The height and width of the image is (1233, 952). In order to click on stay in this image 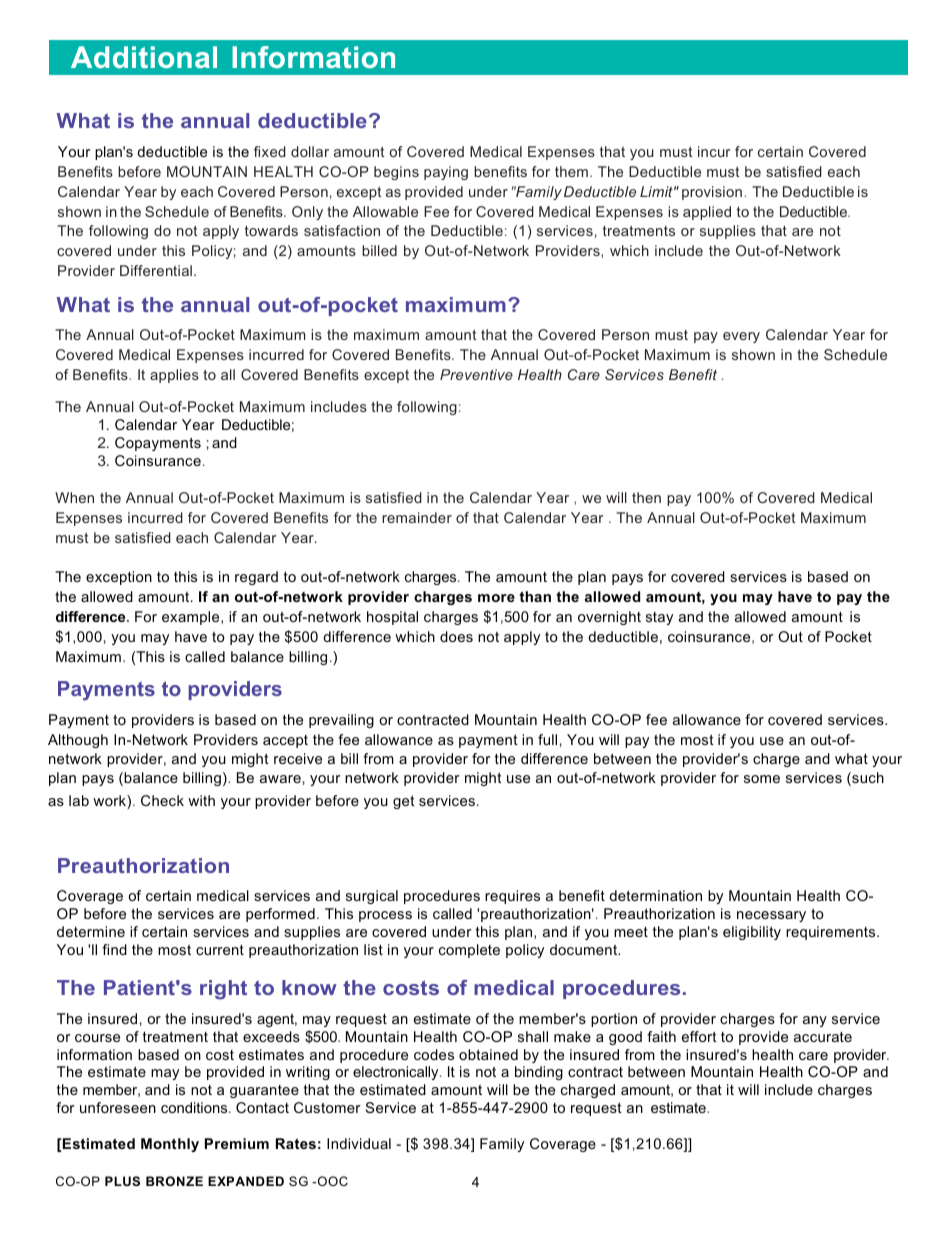, I will do `click(659, 618)`.
